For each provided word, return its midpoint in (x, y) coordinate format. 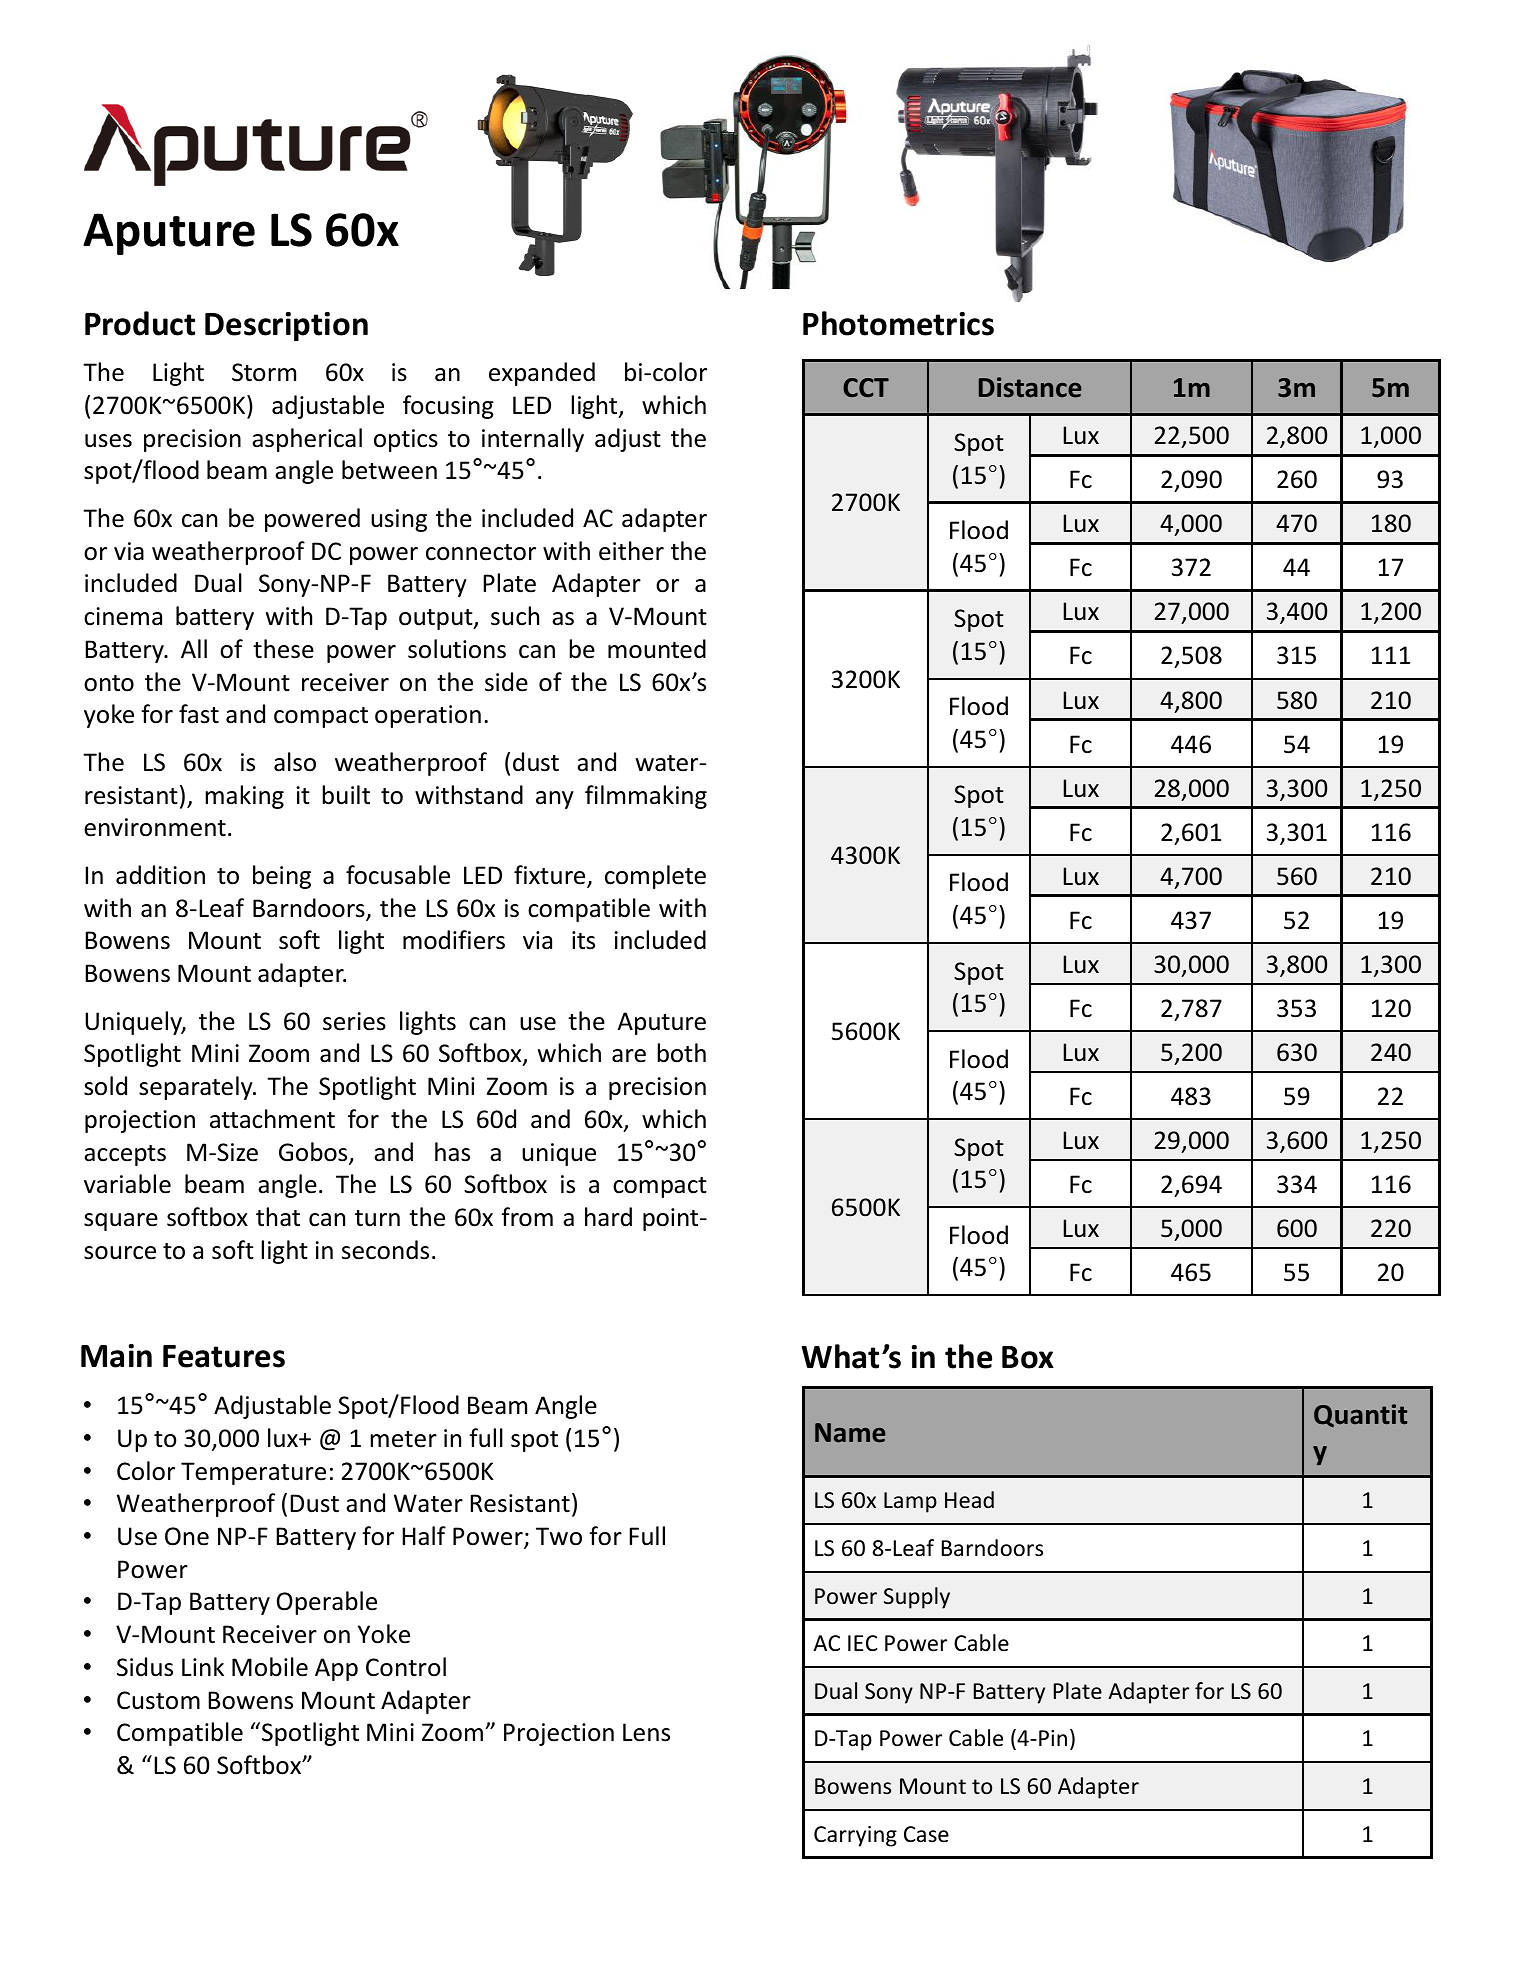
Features (224, 1356)
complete (655, 877)
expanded (542, 374)
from (527, 1217)
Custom (158, 1700)
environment (155, 827)
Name (850, 1433)
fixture (551, 876)
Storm (264, 372)
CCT (866, 387)
